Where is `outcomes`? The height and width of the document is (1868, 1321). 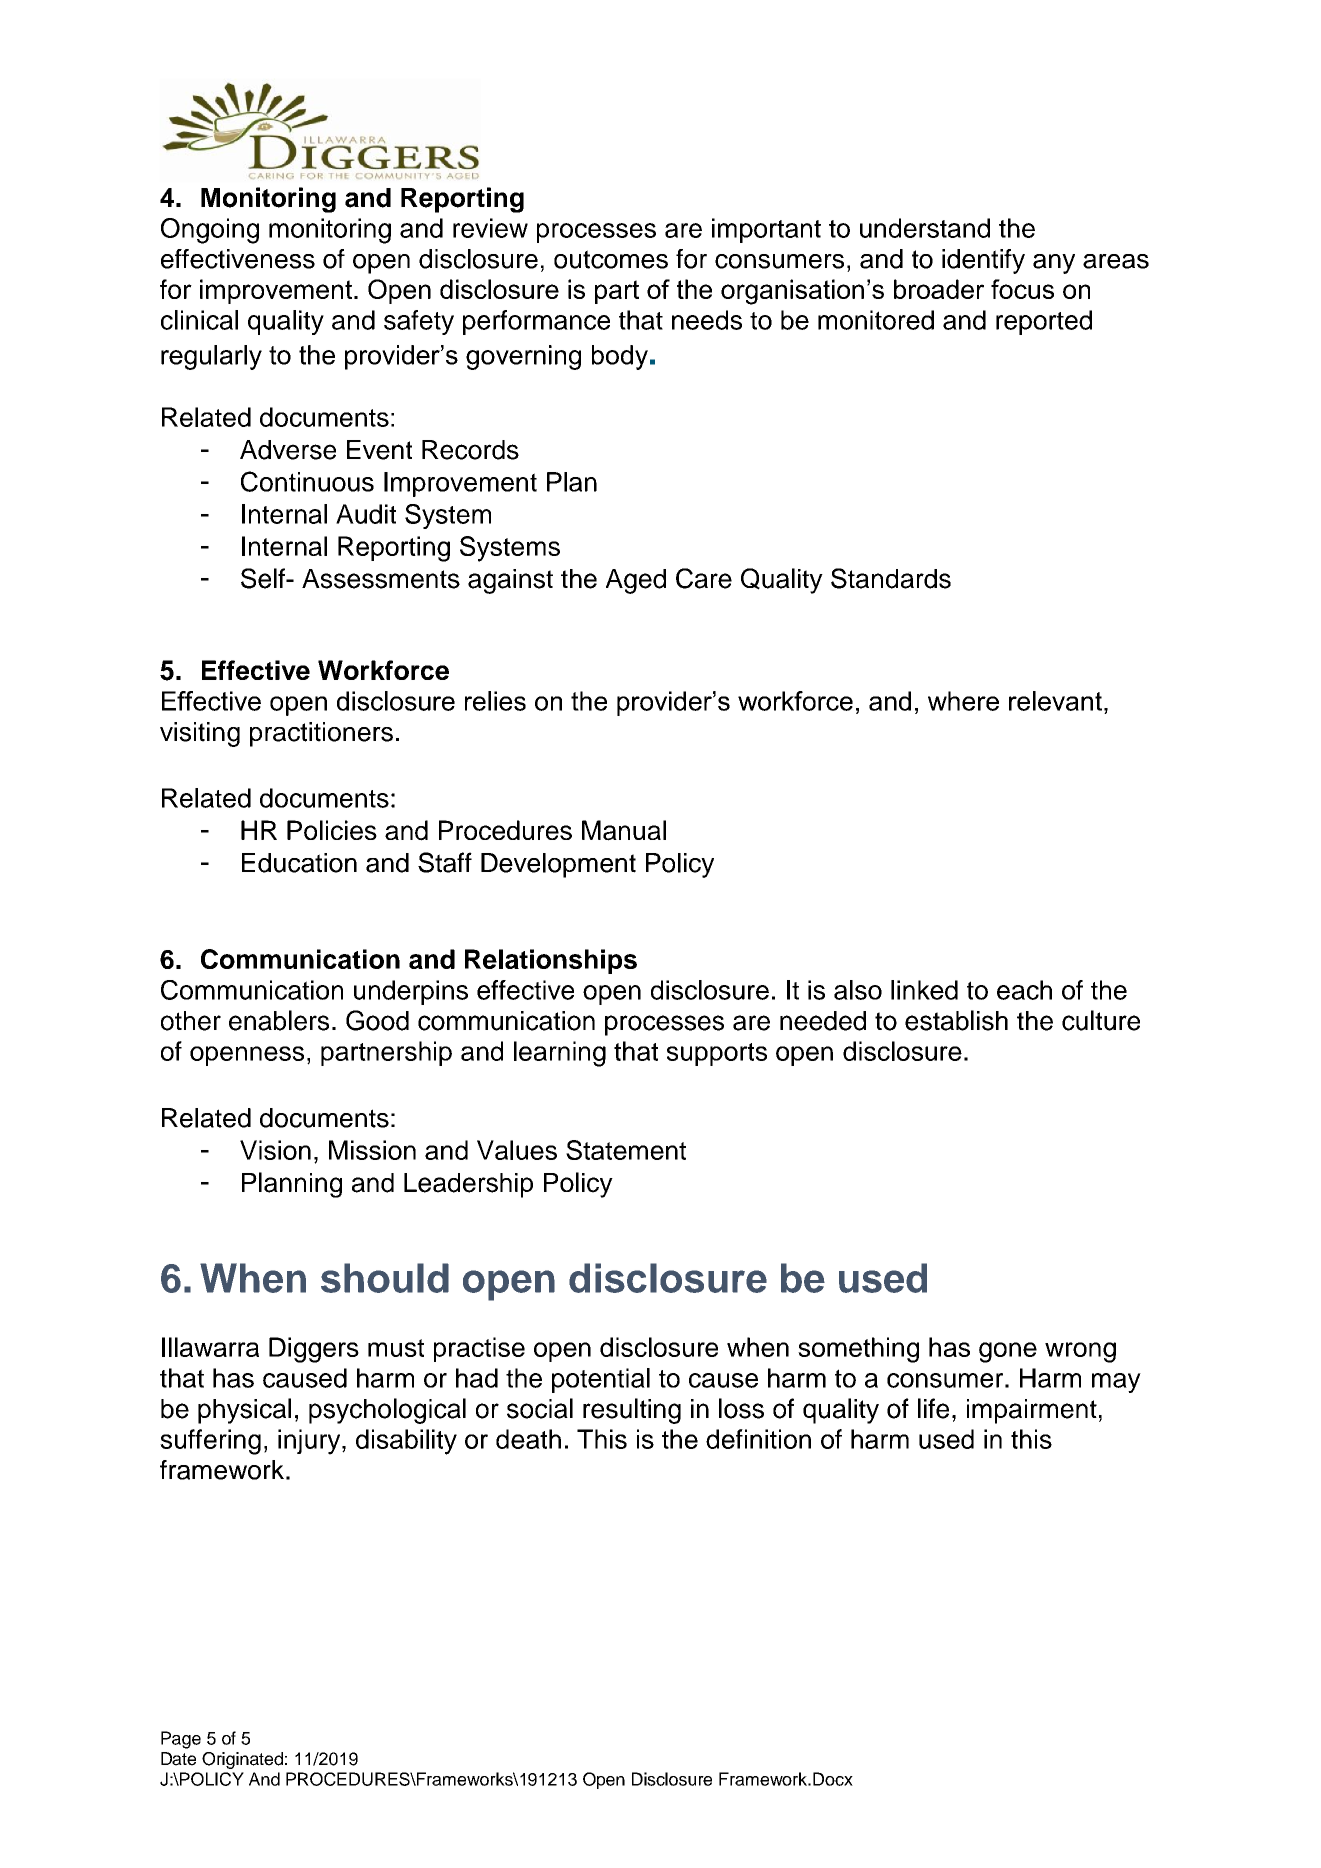 outcomes is located at coordinates (611, 259).
